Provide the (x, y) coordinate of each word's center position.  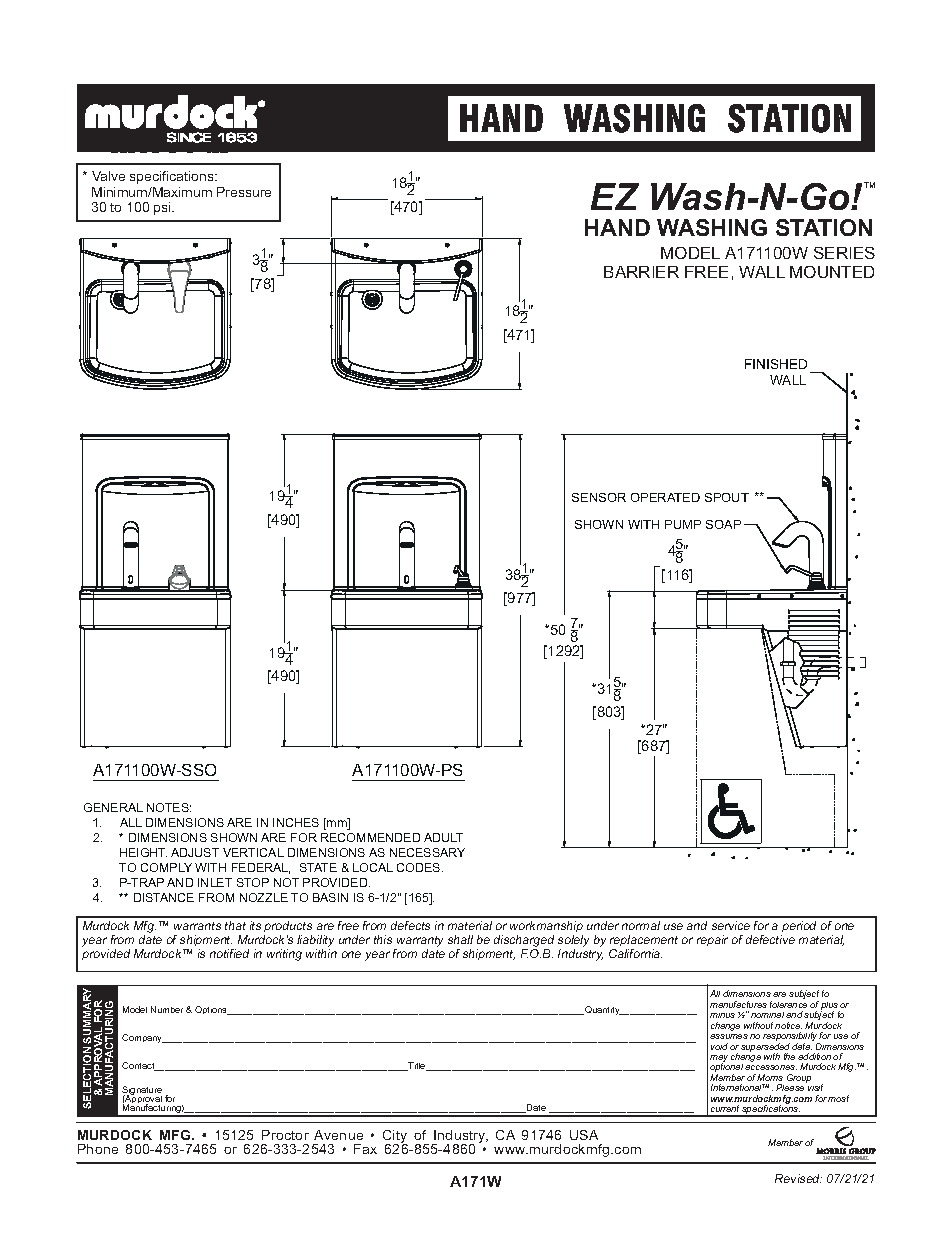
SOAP (723, 524)
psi (163, 208)
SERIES (844, 253)
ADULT (443, 837)
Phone (98, 1149)
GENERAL (113, 807)
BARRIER (641, 272)
